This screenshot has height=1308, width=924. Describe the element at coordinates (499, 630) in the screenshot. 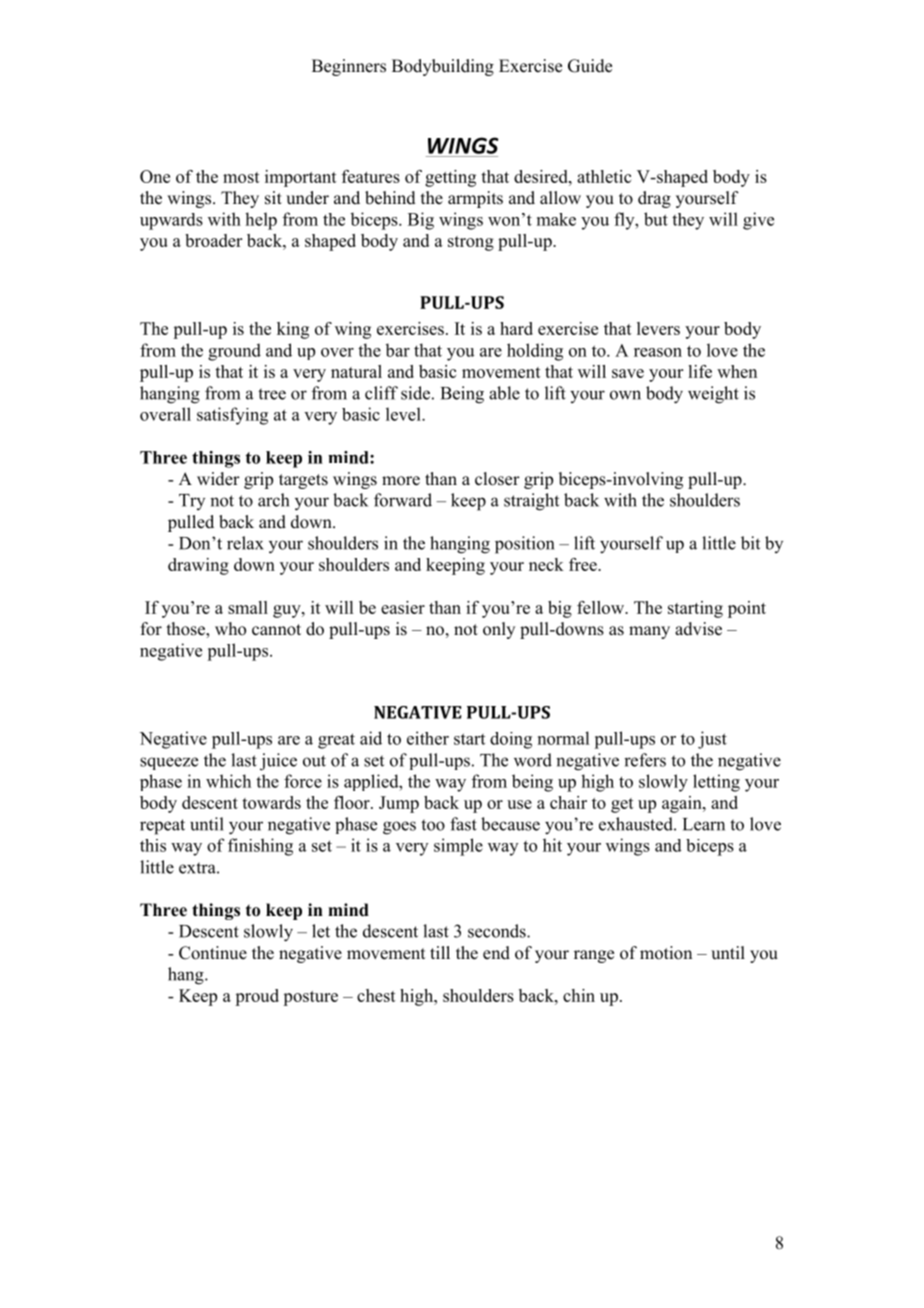

I see `only` at that location.
